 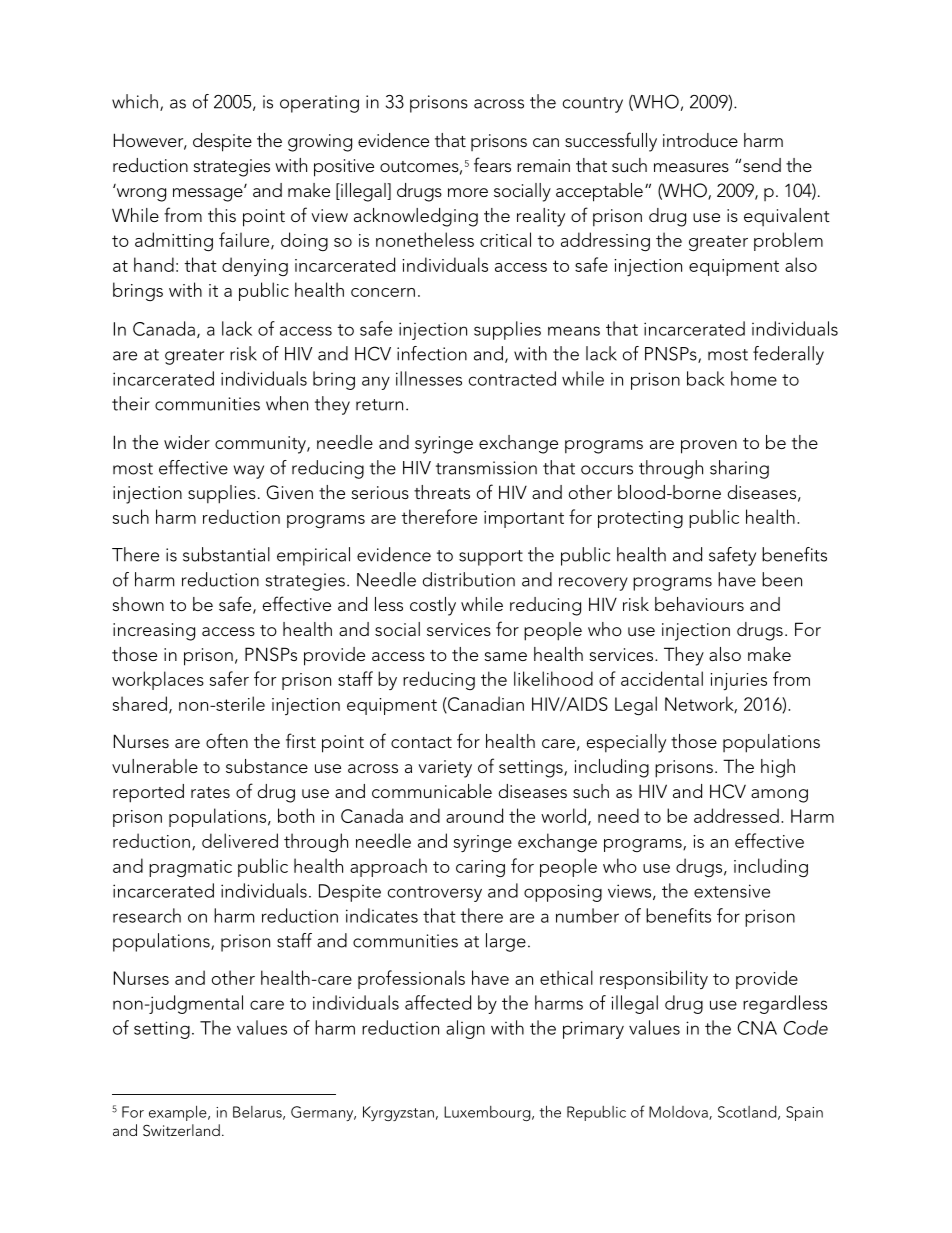 What do you see at coordinates (699, 604) in the page?
I see `behaviours` at bounding box center [699, 604].
